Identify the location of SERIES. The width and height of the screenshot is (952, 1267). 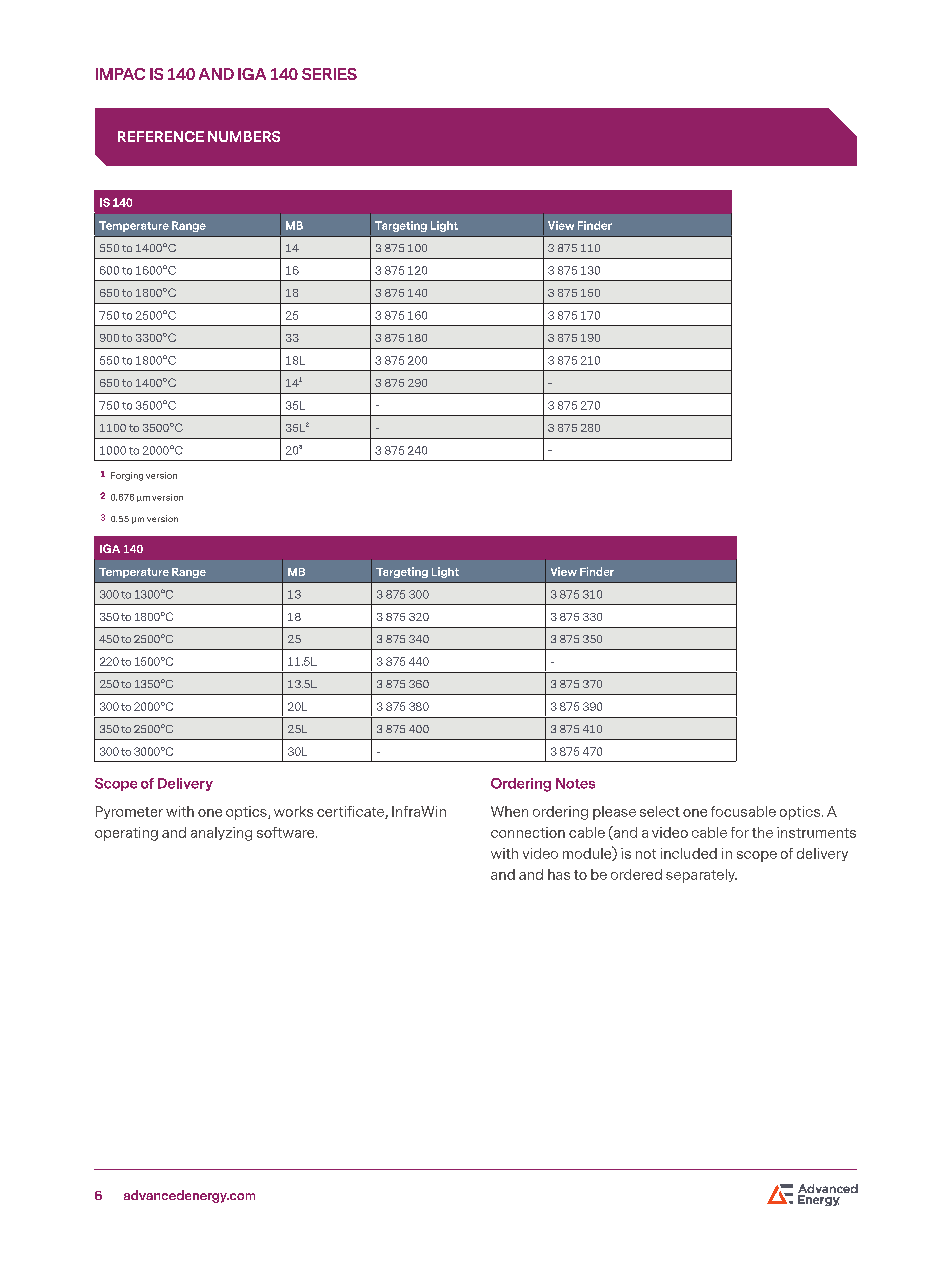
(329, 74).
